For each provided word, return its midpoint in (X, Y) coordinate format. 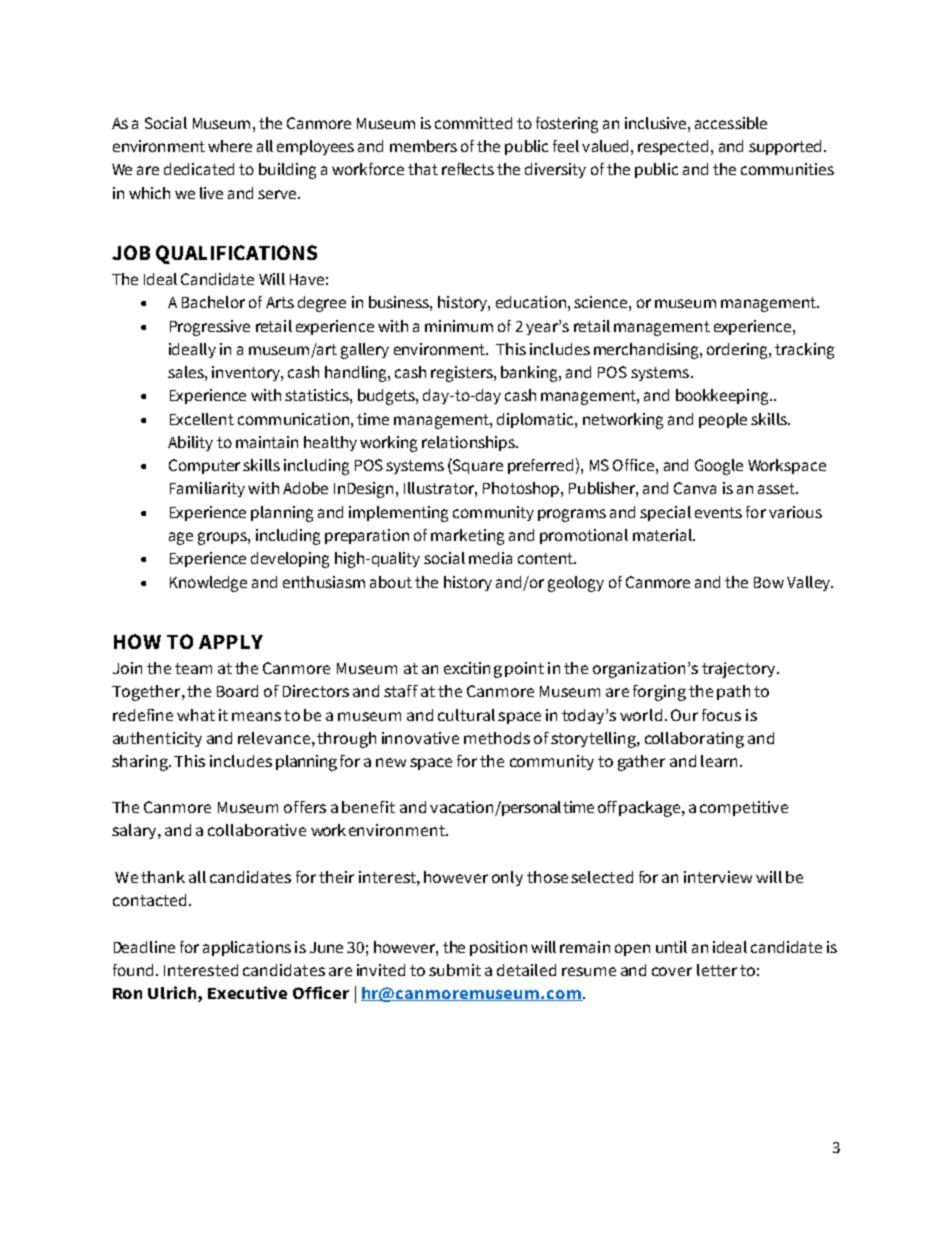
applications (247, 948)
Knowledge (208, 584)
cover (672, 971)
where (230, 146)
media (490, 558)
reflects (468, 169)
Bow (769, 582)
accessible (731, 123)
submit (455, 970)
